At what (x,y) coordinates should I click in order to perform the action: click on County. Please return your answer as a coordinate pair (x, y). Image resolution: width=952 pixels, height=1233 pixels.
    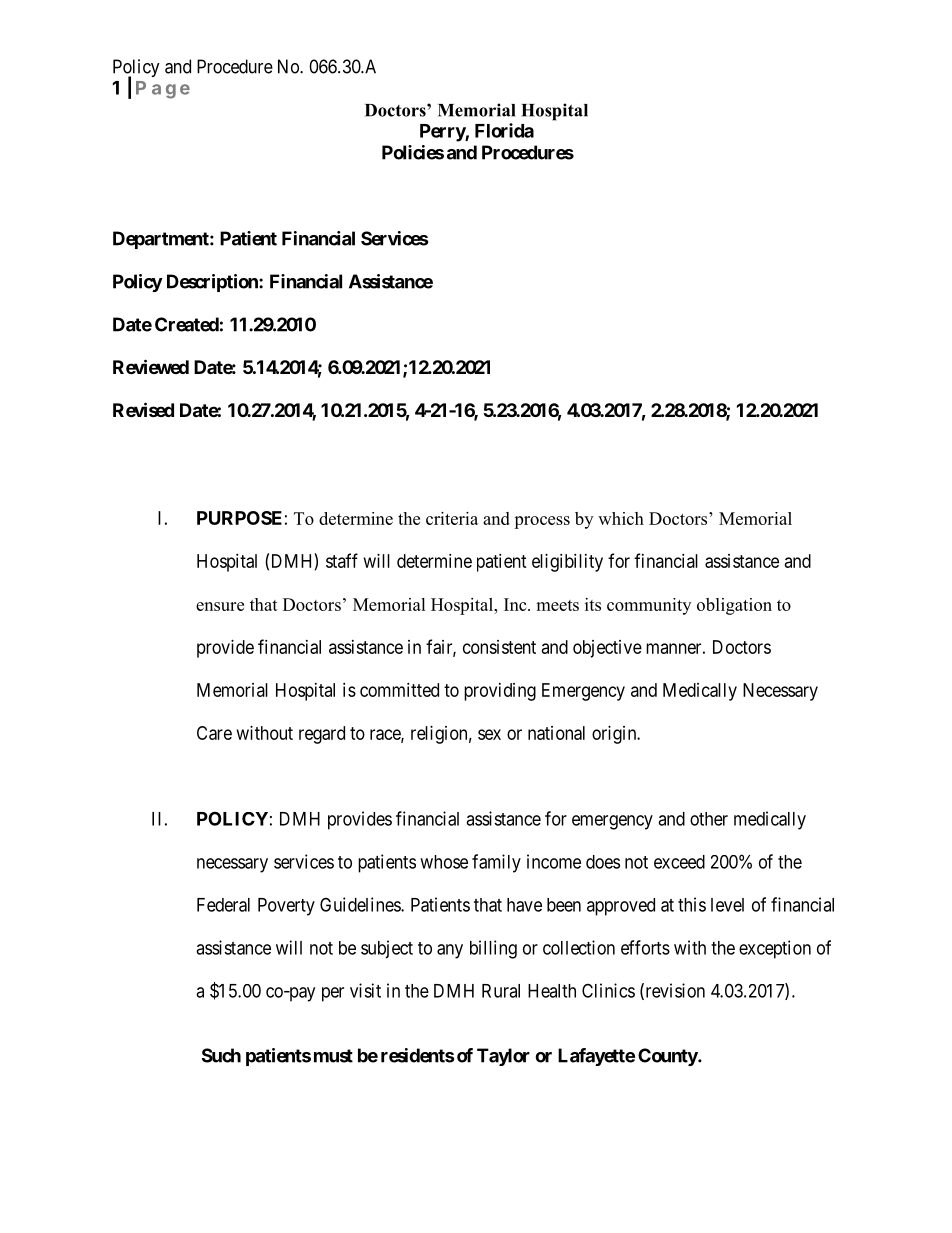
    Looking at the image, I should click on (668, 1057).
